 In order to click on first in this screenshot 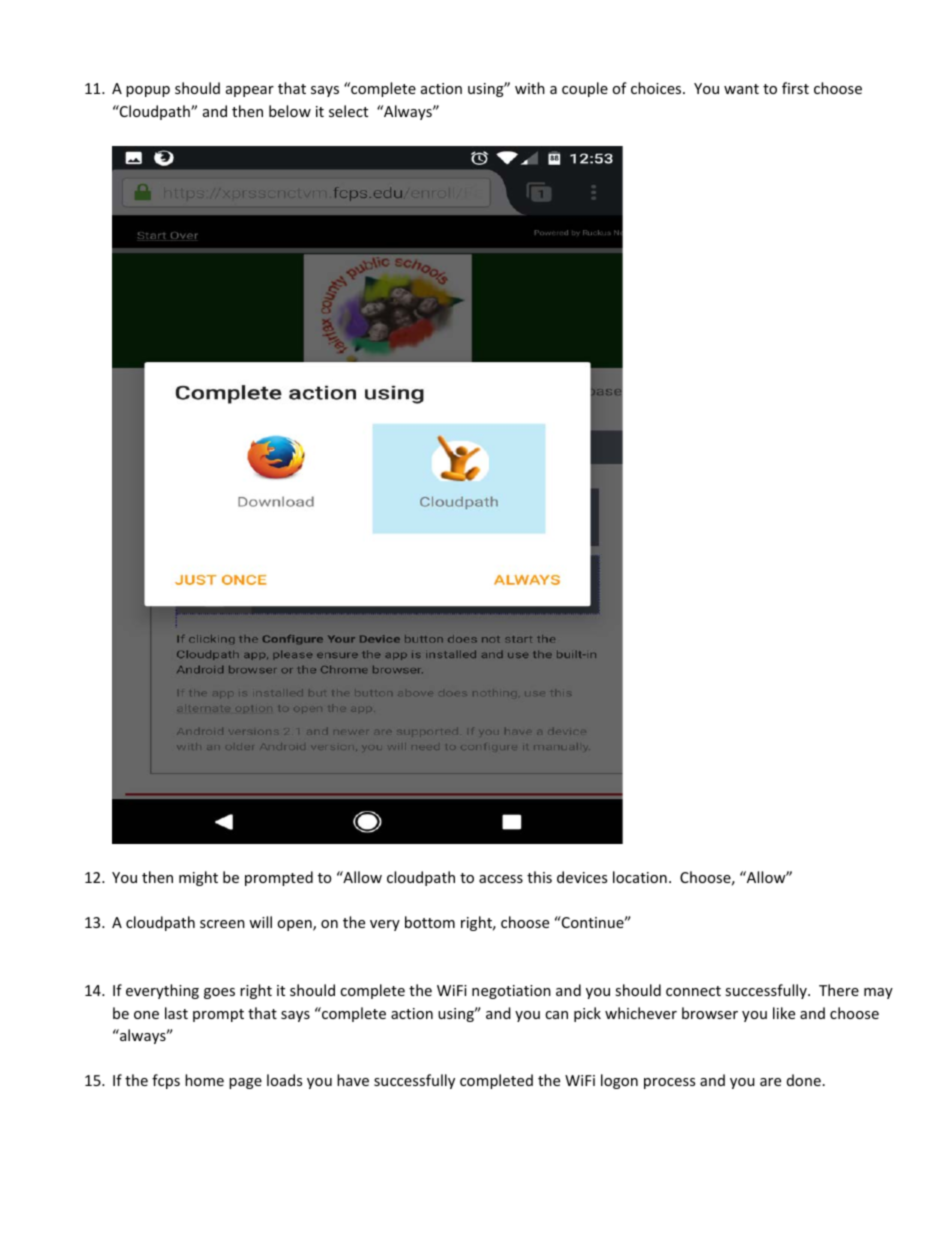, I will do `click(795, 88)`.
